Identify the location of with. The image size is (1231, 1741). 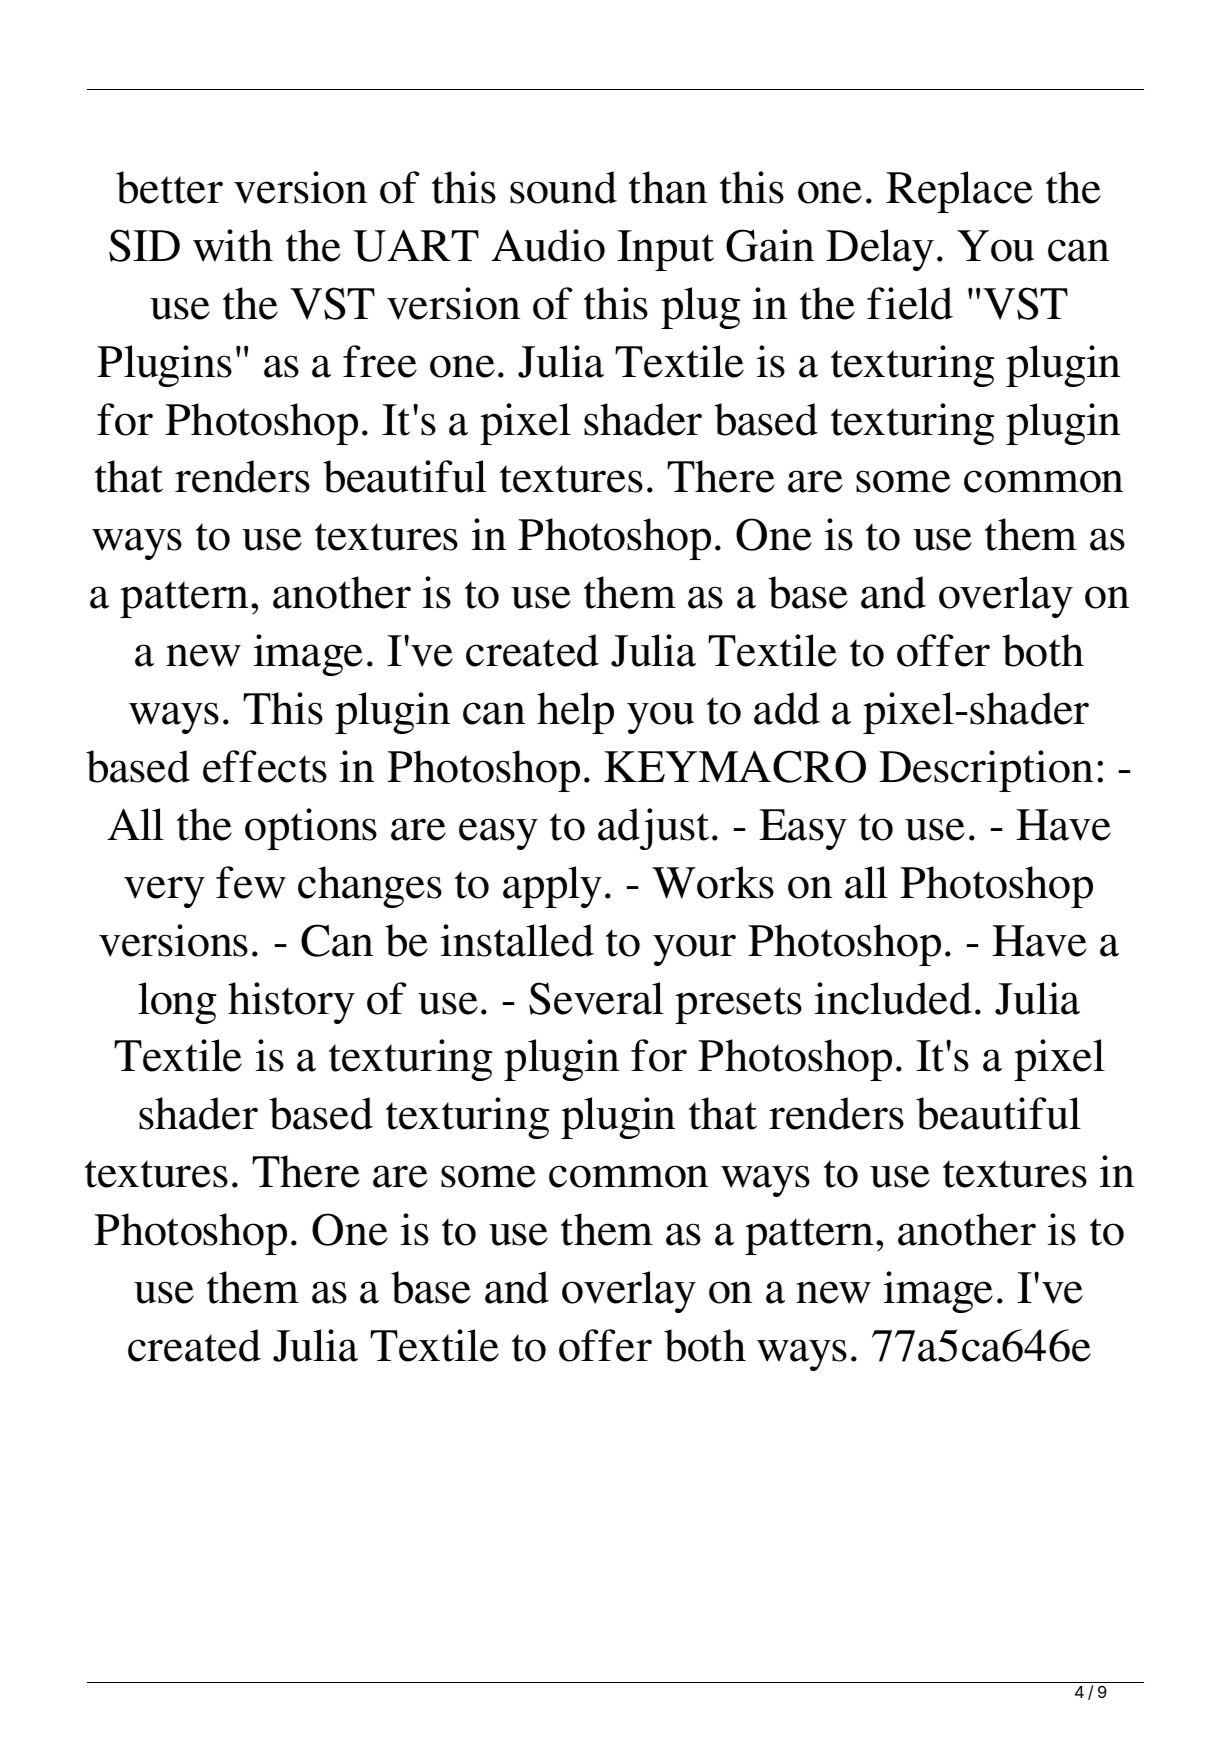
(233, 245).
